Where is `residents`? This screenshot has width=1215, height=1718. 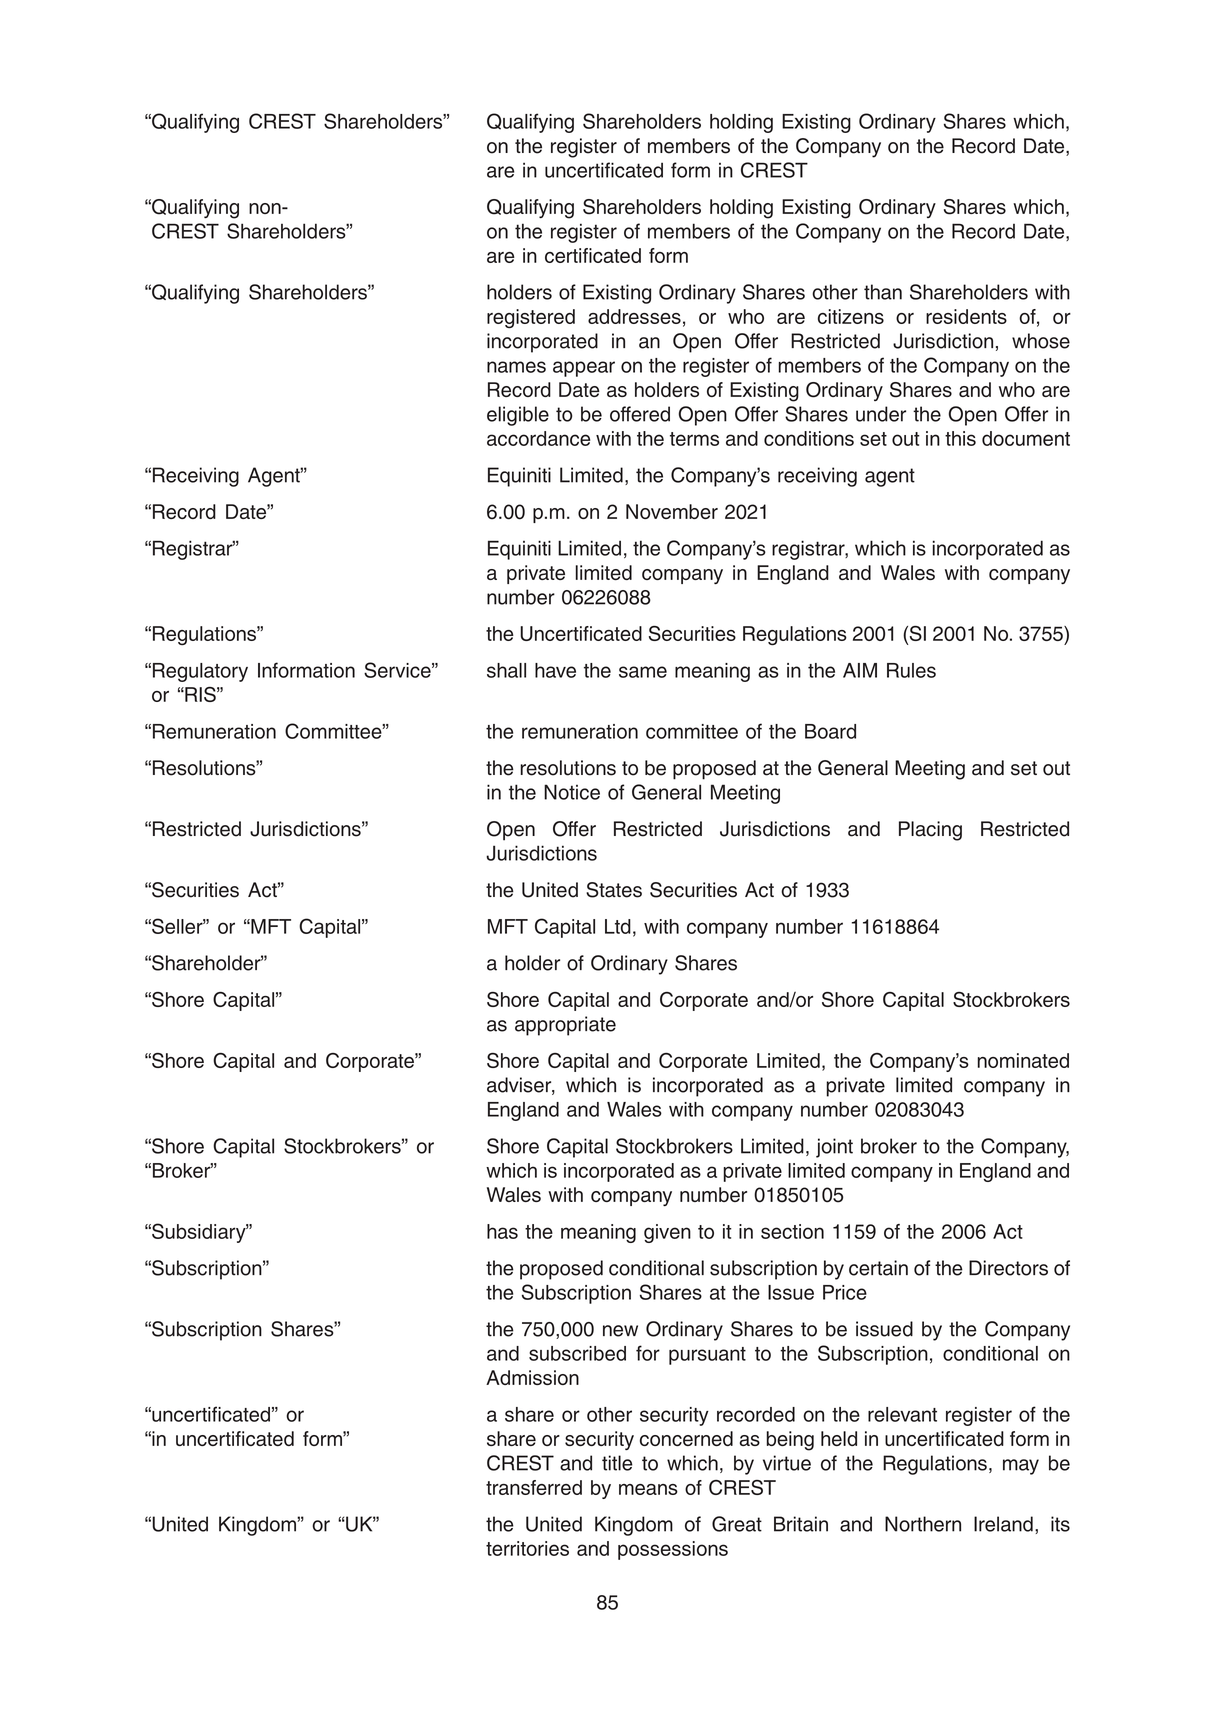
residents is located at coordinates (966, 316).
